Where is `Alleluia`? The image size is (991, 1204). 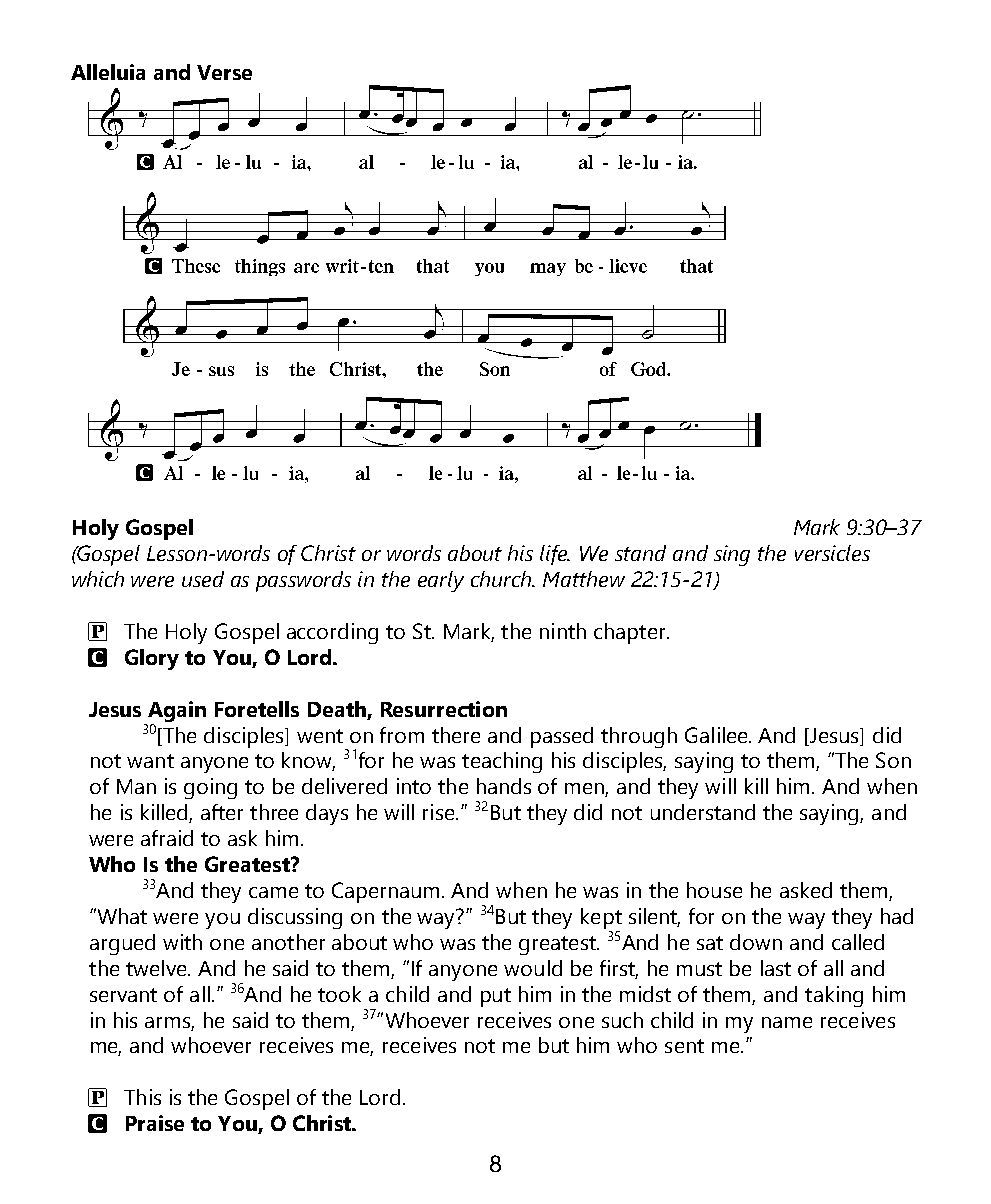 Alleluia is located at coordinates (108, 72).
